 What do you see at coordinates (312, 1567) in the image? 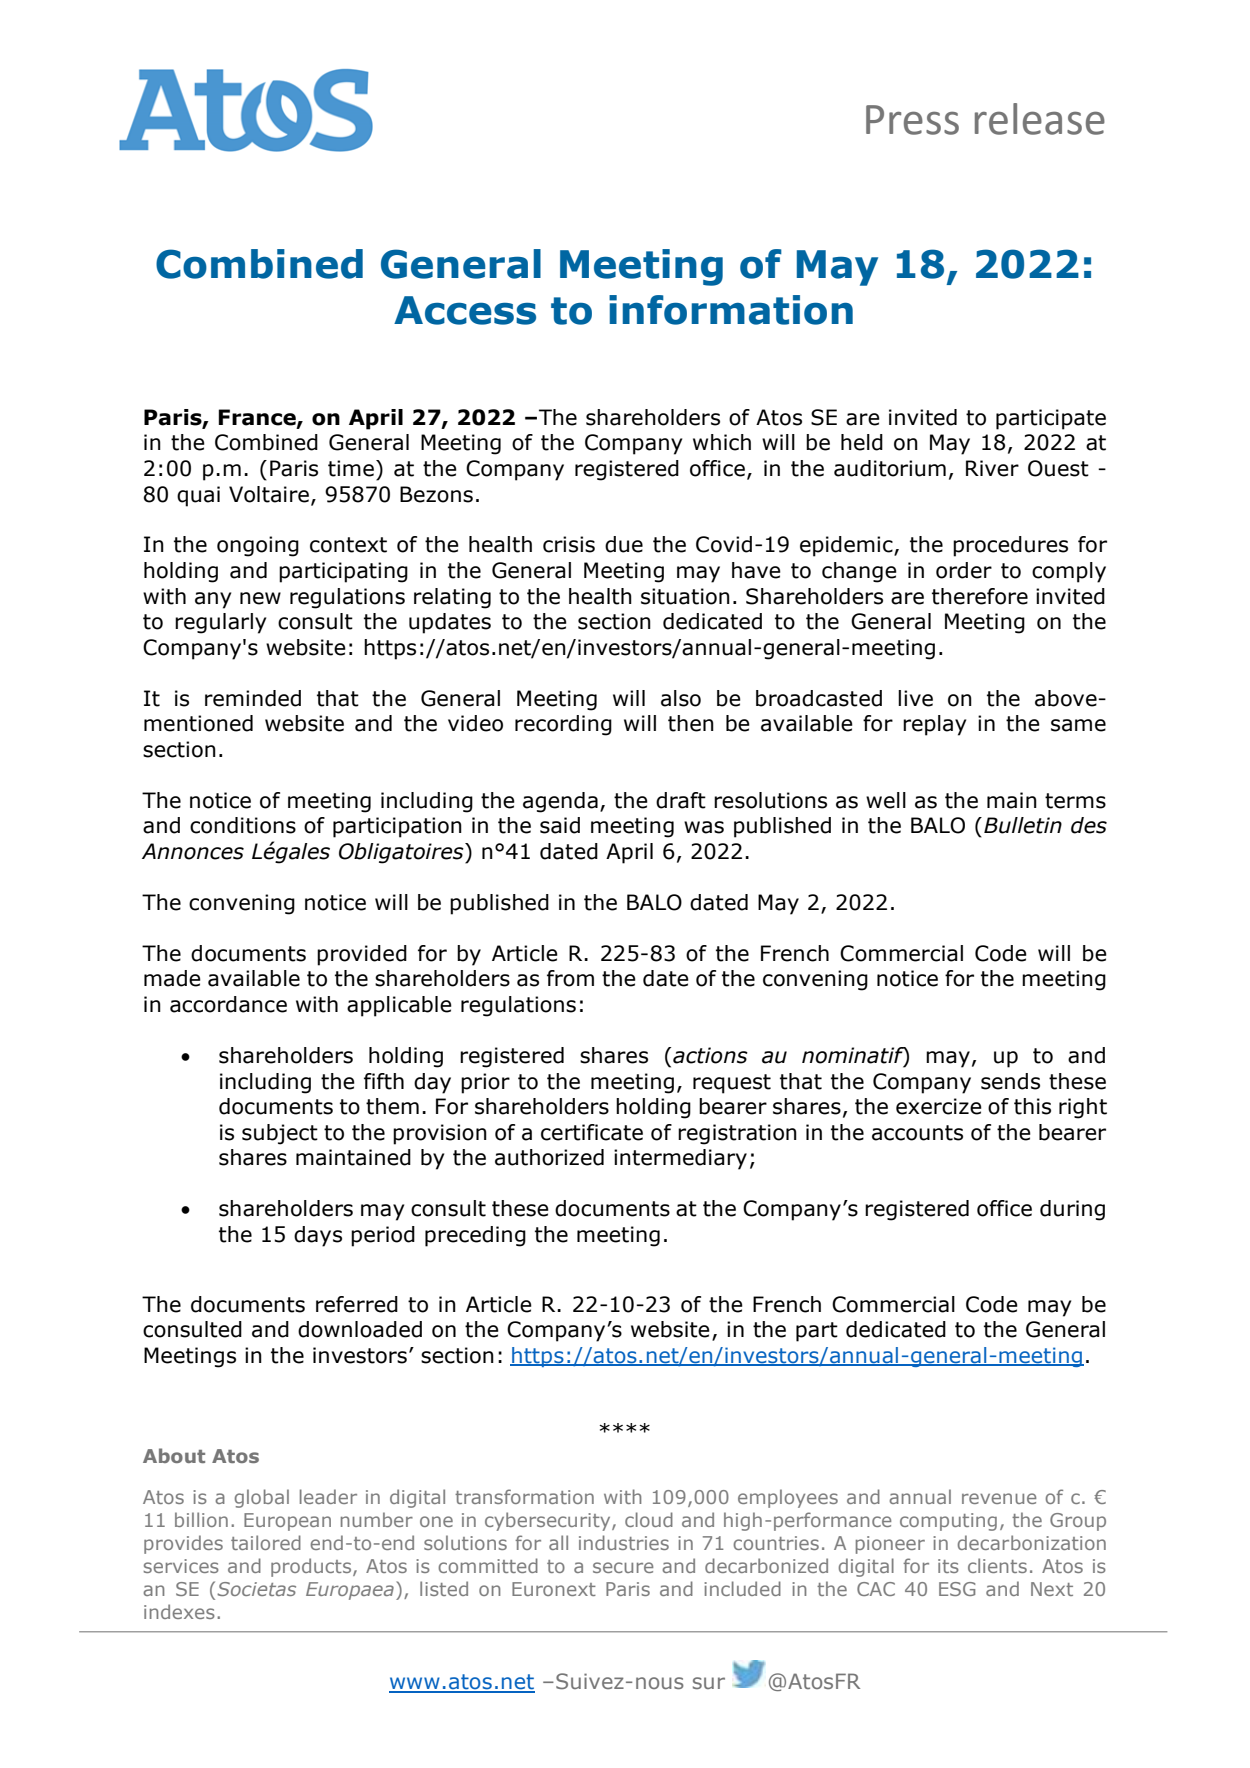
I see `products` at bounding box center [312, 1567].
